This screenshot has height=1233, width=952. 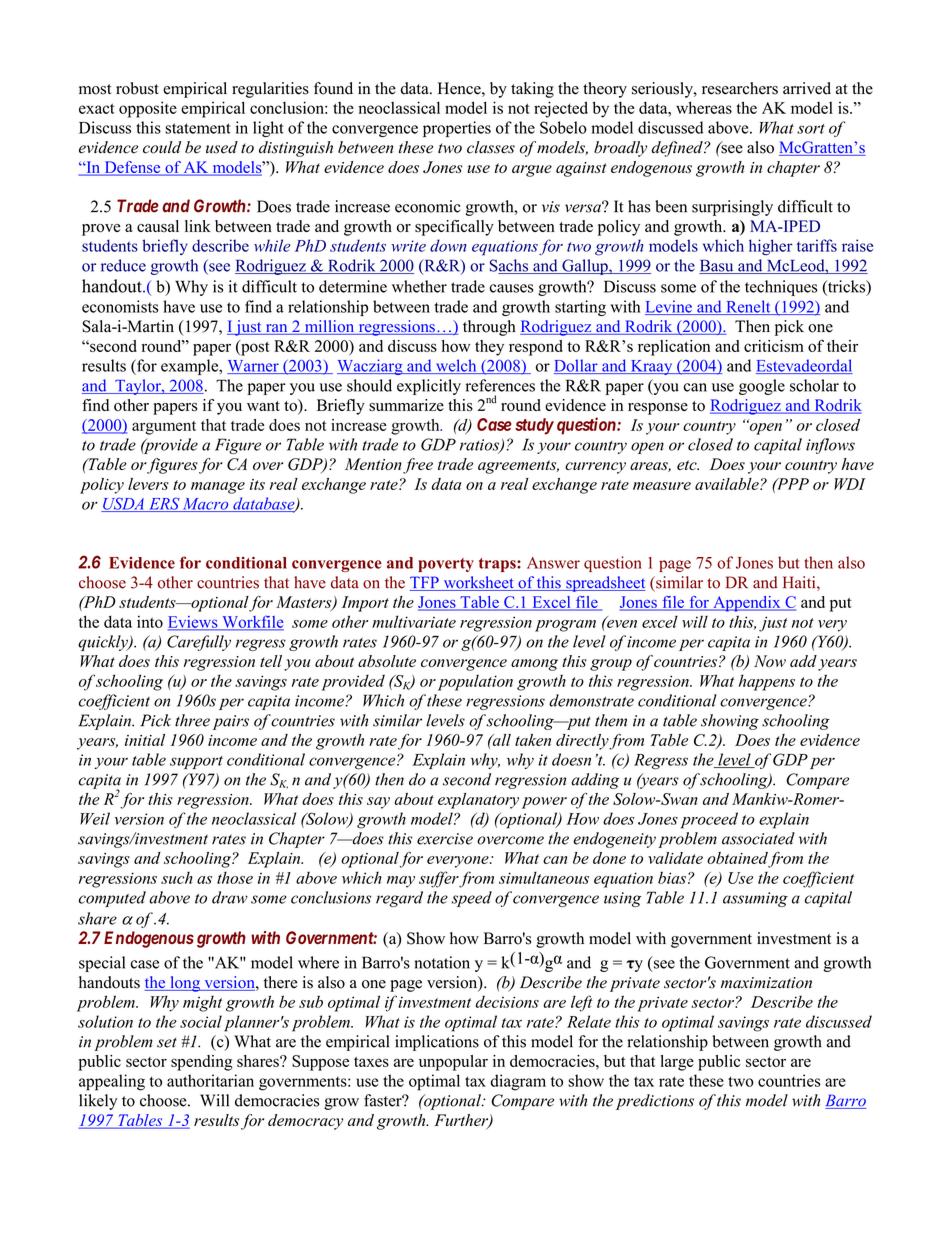 I want to click on criticism, so click(x=774, y=346).
